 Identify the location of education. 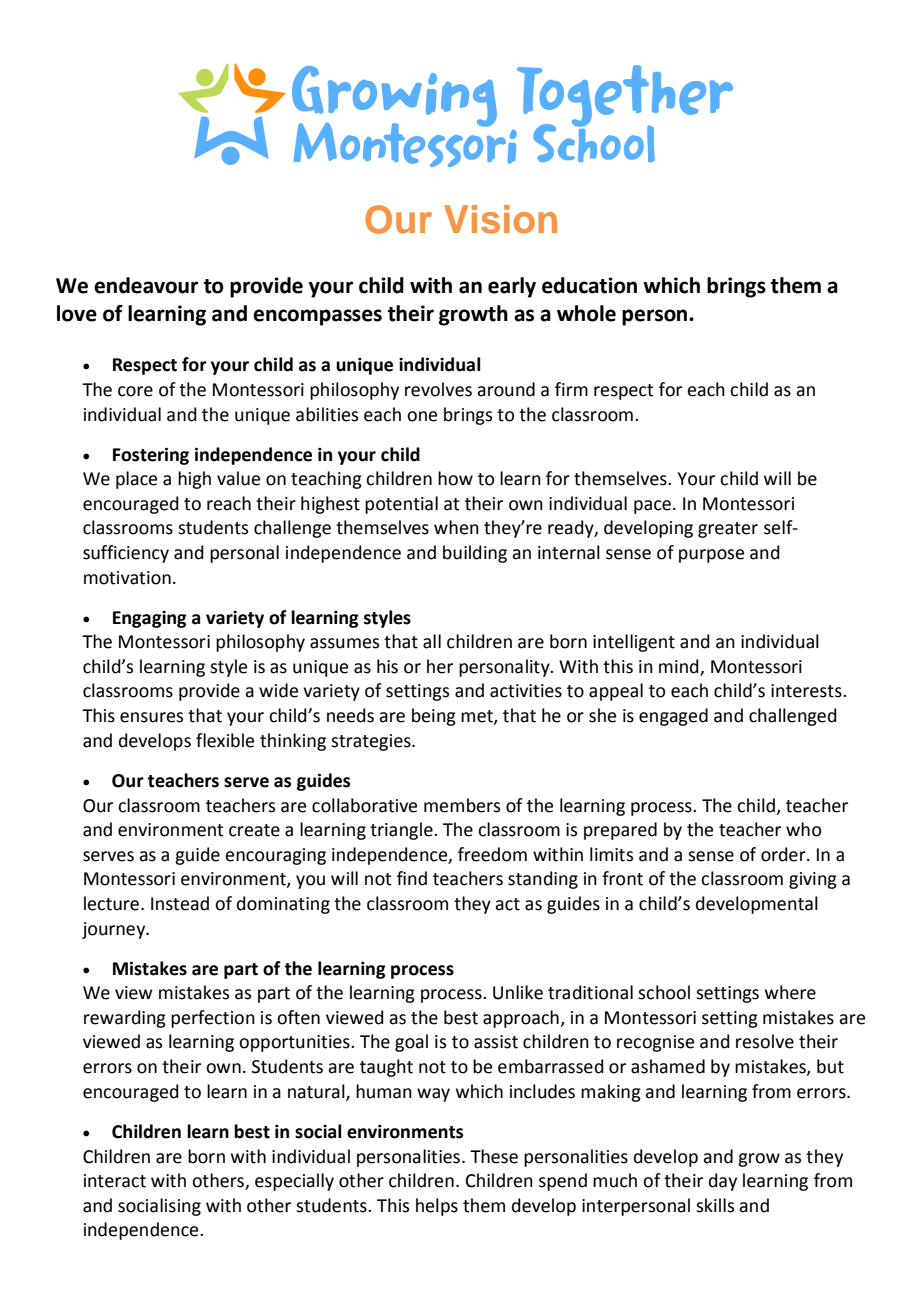
(589, 285).
